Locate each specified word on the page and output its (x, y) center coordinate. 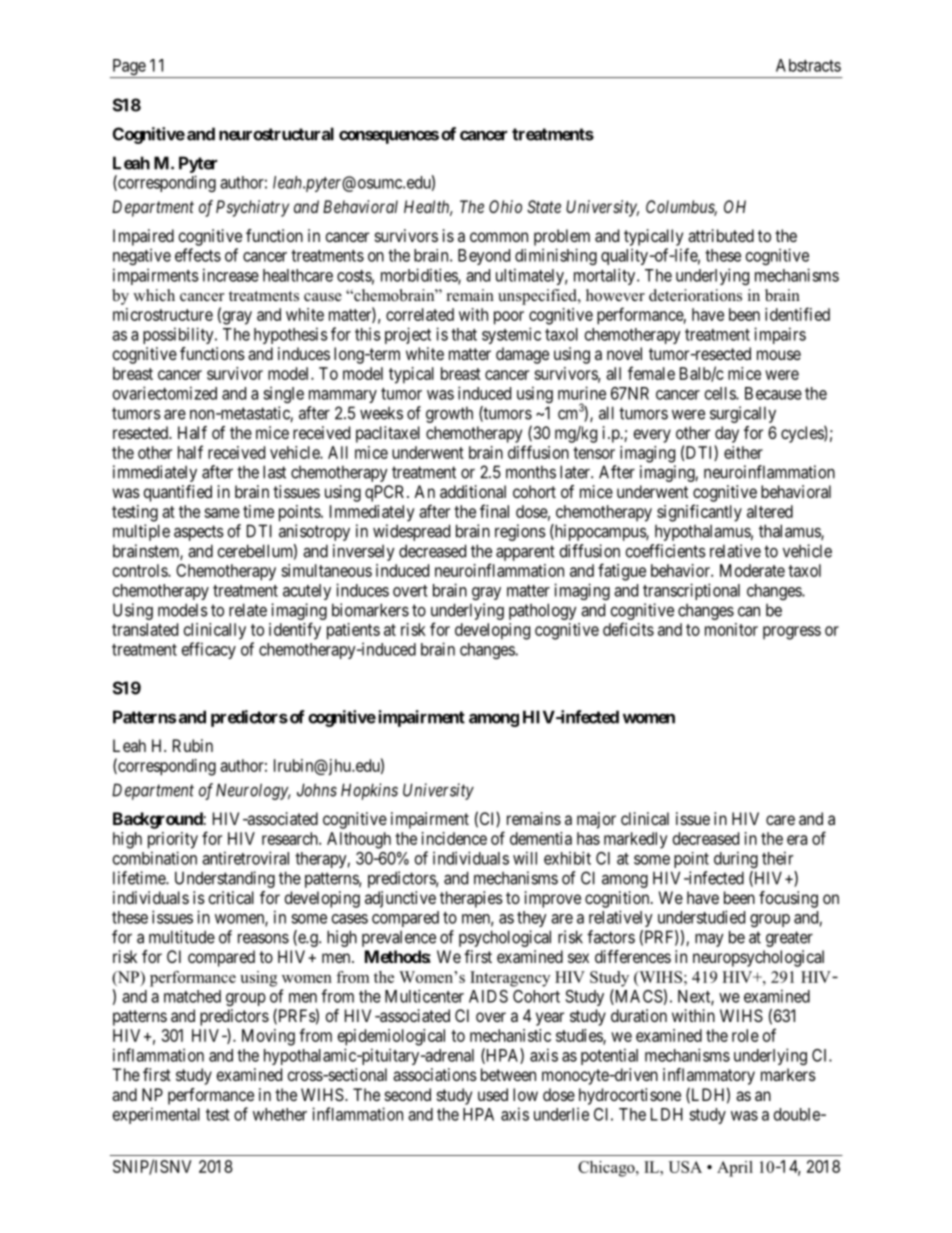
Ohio (505, 206)
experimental (156, 1115)
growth (449, 414)
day (727, 434)
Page (128, 68)
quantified (178, 493)
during (736, 859)
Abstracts (808, 65)
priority (173, 840)
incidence (454, 838)
